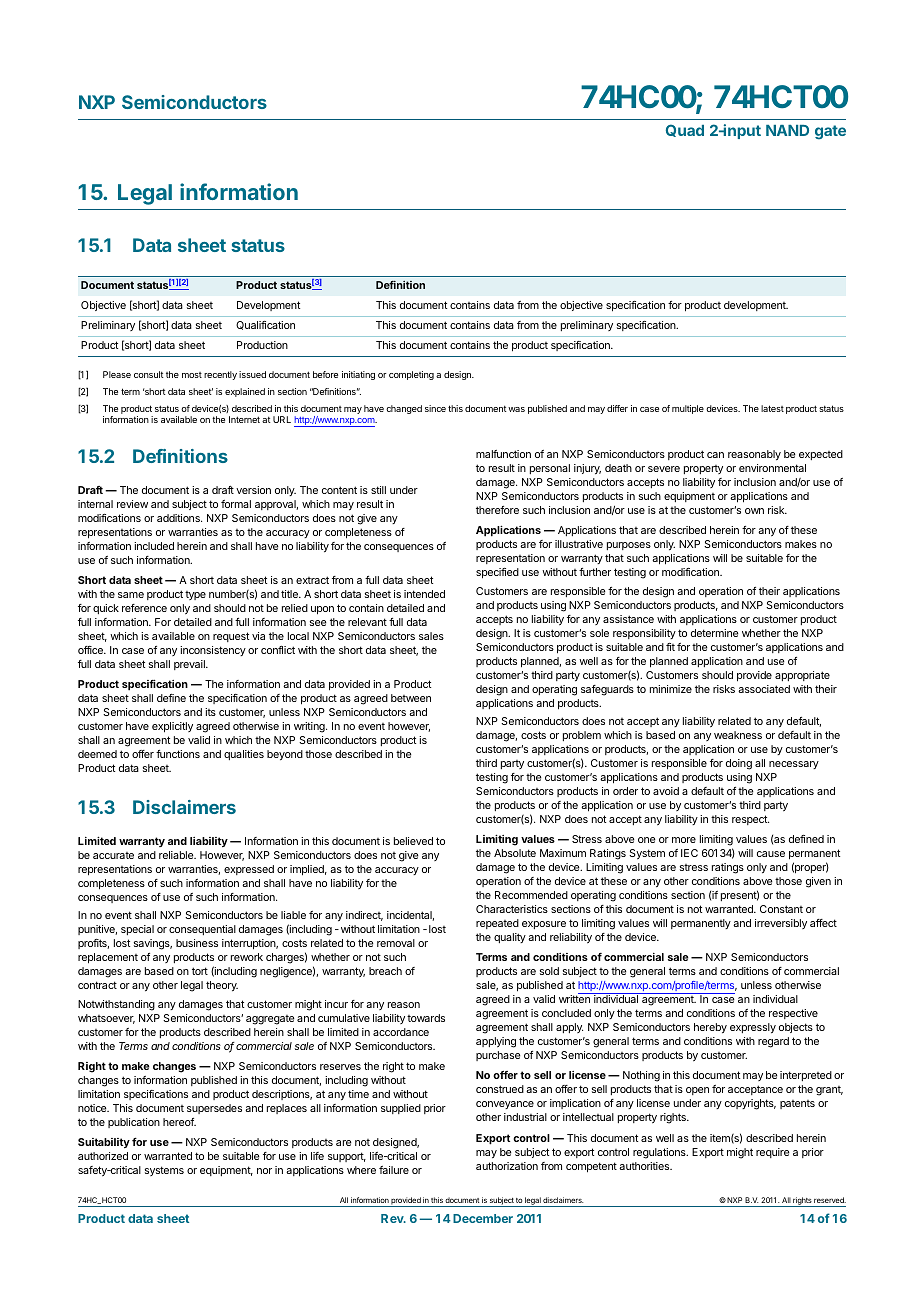 Image resolution: width=924 pixels, height=1308 pixels. What do you see at coordinates (772, 1153) in the document?
I see `require` at bounding box center [772, 1153].
